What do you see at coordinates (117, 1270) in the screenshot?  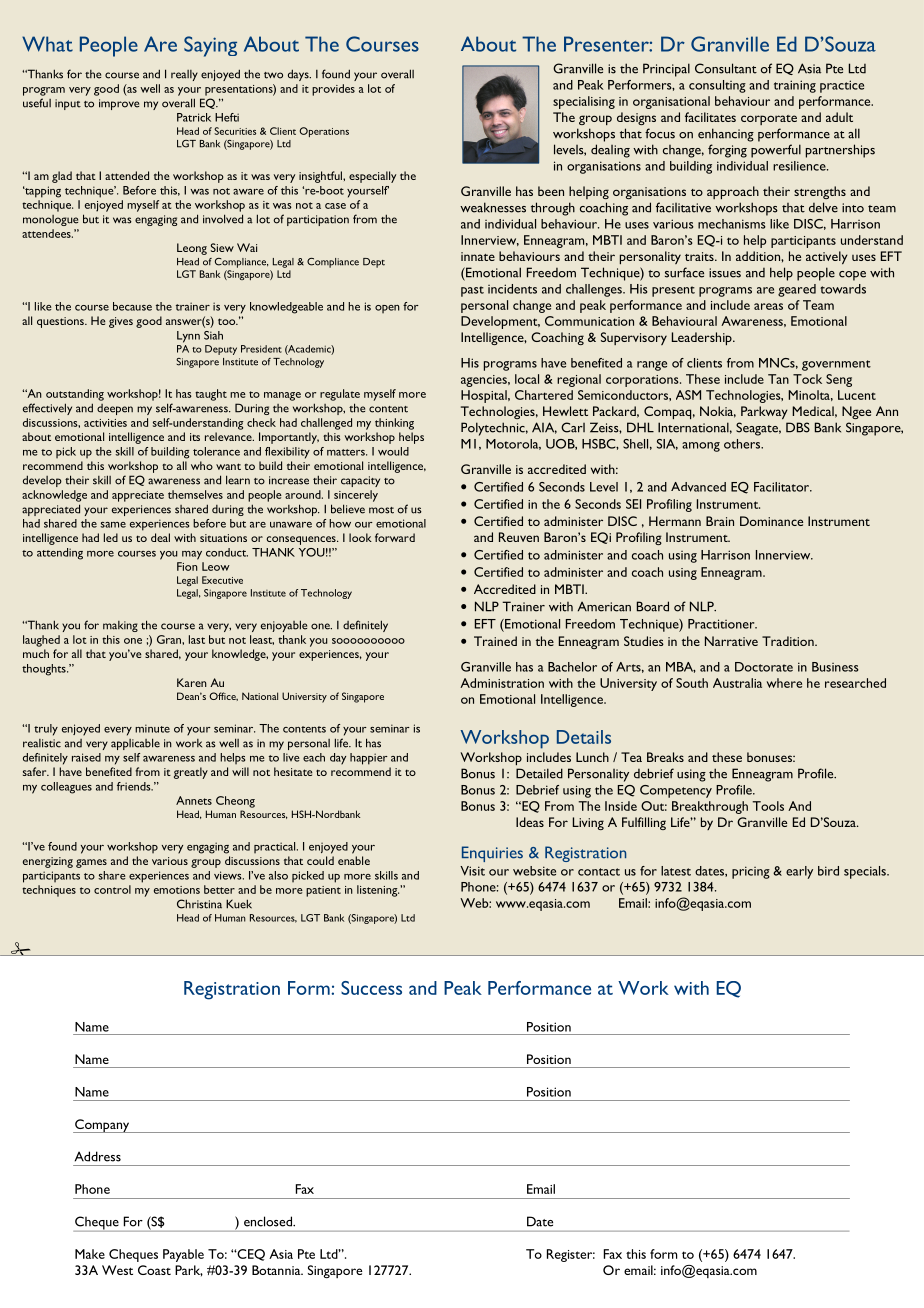 I see `West` at bounding box center [117, 1270].
